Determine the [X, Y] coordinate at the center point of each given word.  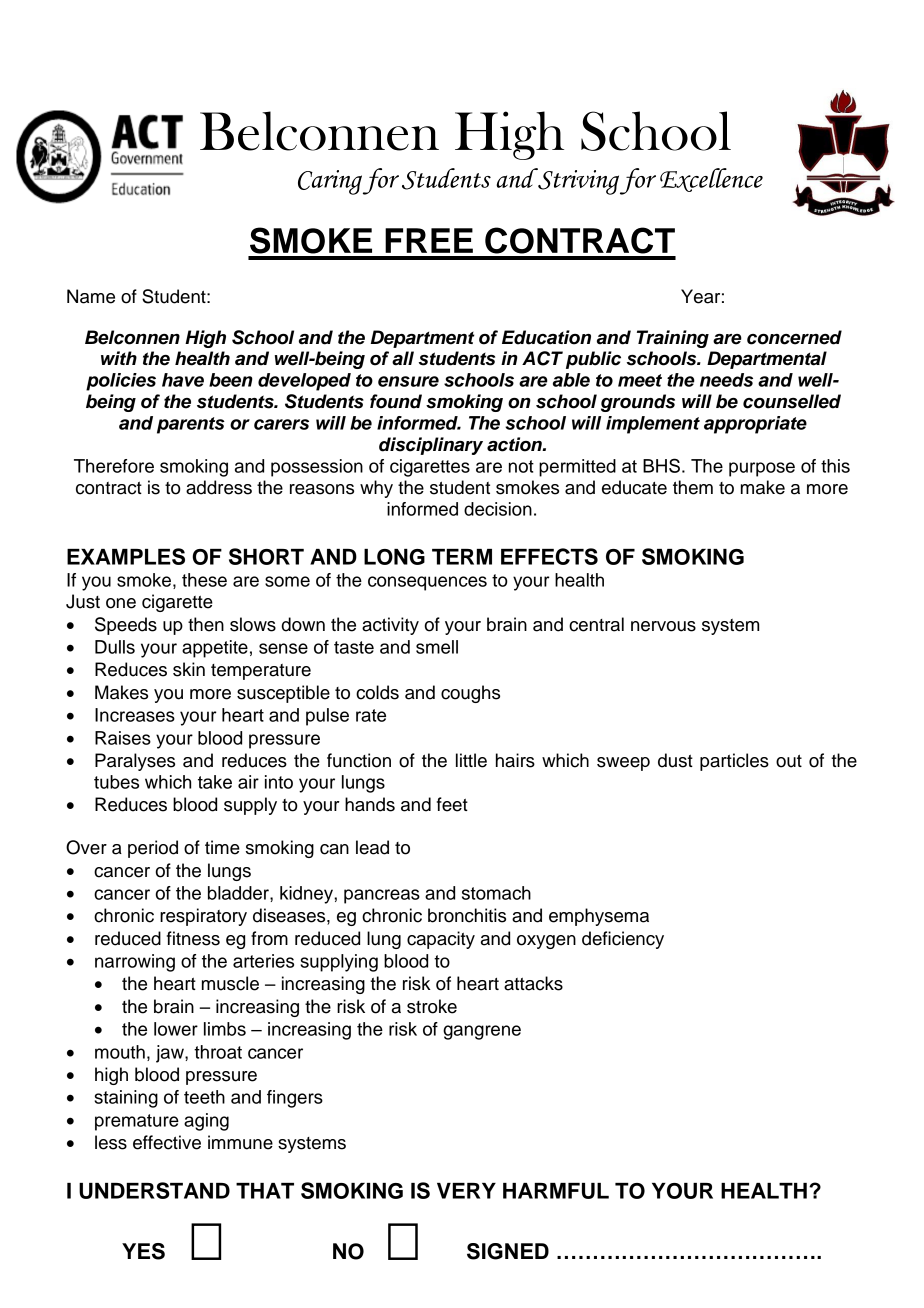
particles [734, 762]
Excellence [711, 180]
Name [91, 296]
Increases [135, 715]
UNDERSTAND [154, 1190]
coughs [470, 694]
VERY [466, 1191]
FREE [429, 240]
